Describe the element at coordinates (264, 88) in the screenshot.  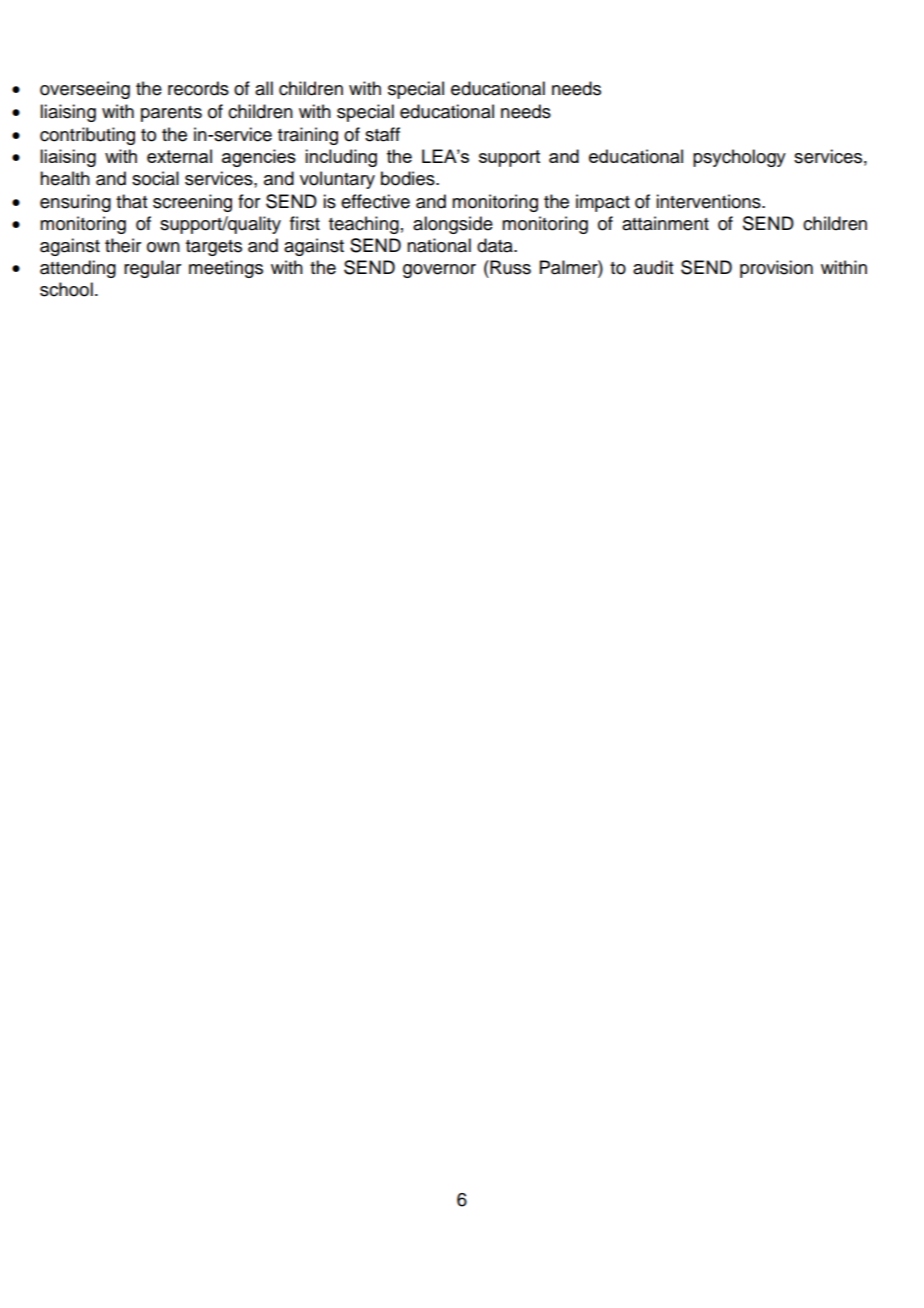
I see `all` at that location.
